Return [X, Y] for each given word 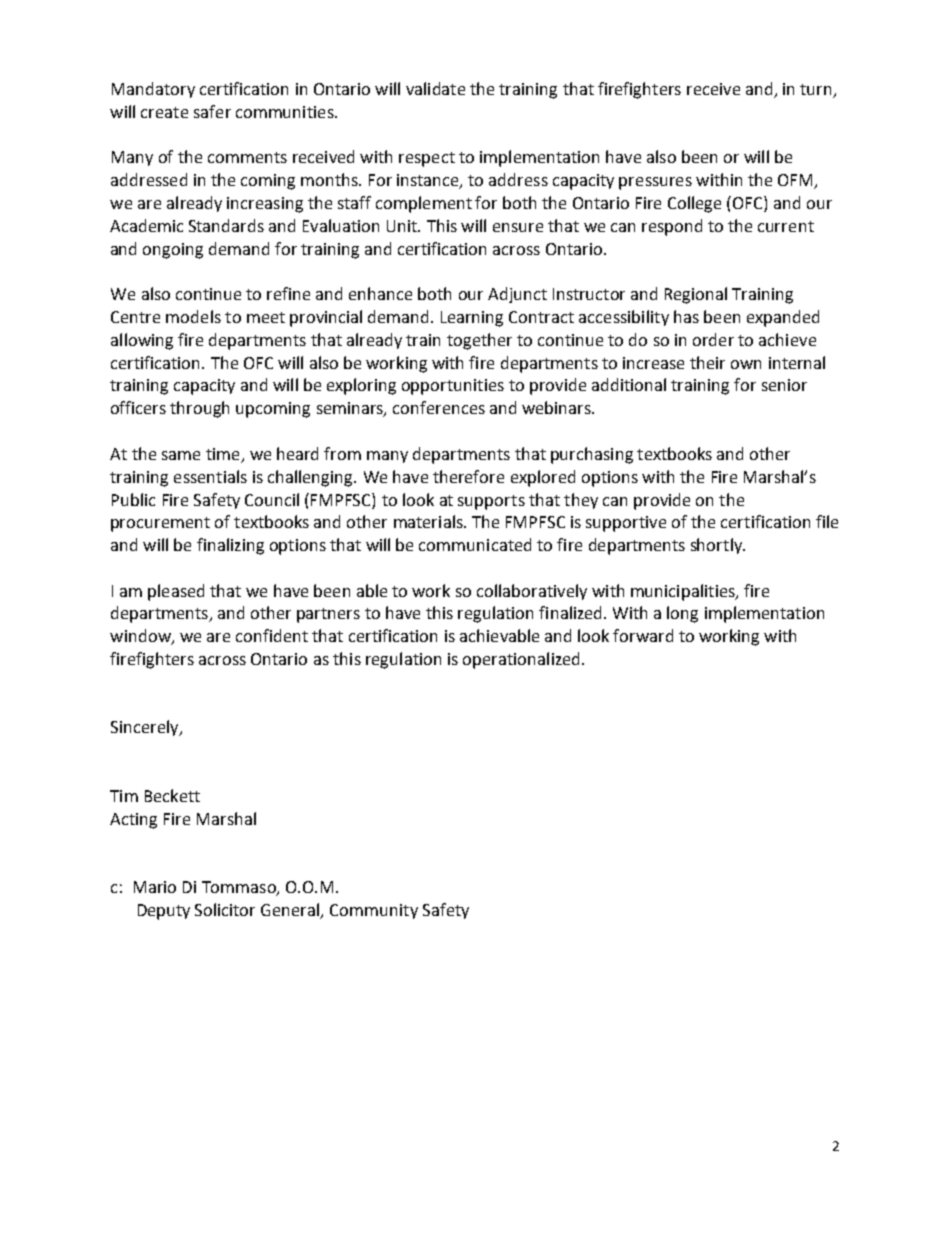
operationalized [521, 660]
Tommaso [240, 888]
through [199, 409]
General [291, 911]
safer [212, 111]
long [682, 614]
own [746, 364]
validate [435, 88]
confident [272, 635]
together [479, 341]
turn [817, 91]
